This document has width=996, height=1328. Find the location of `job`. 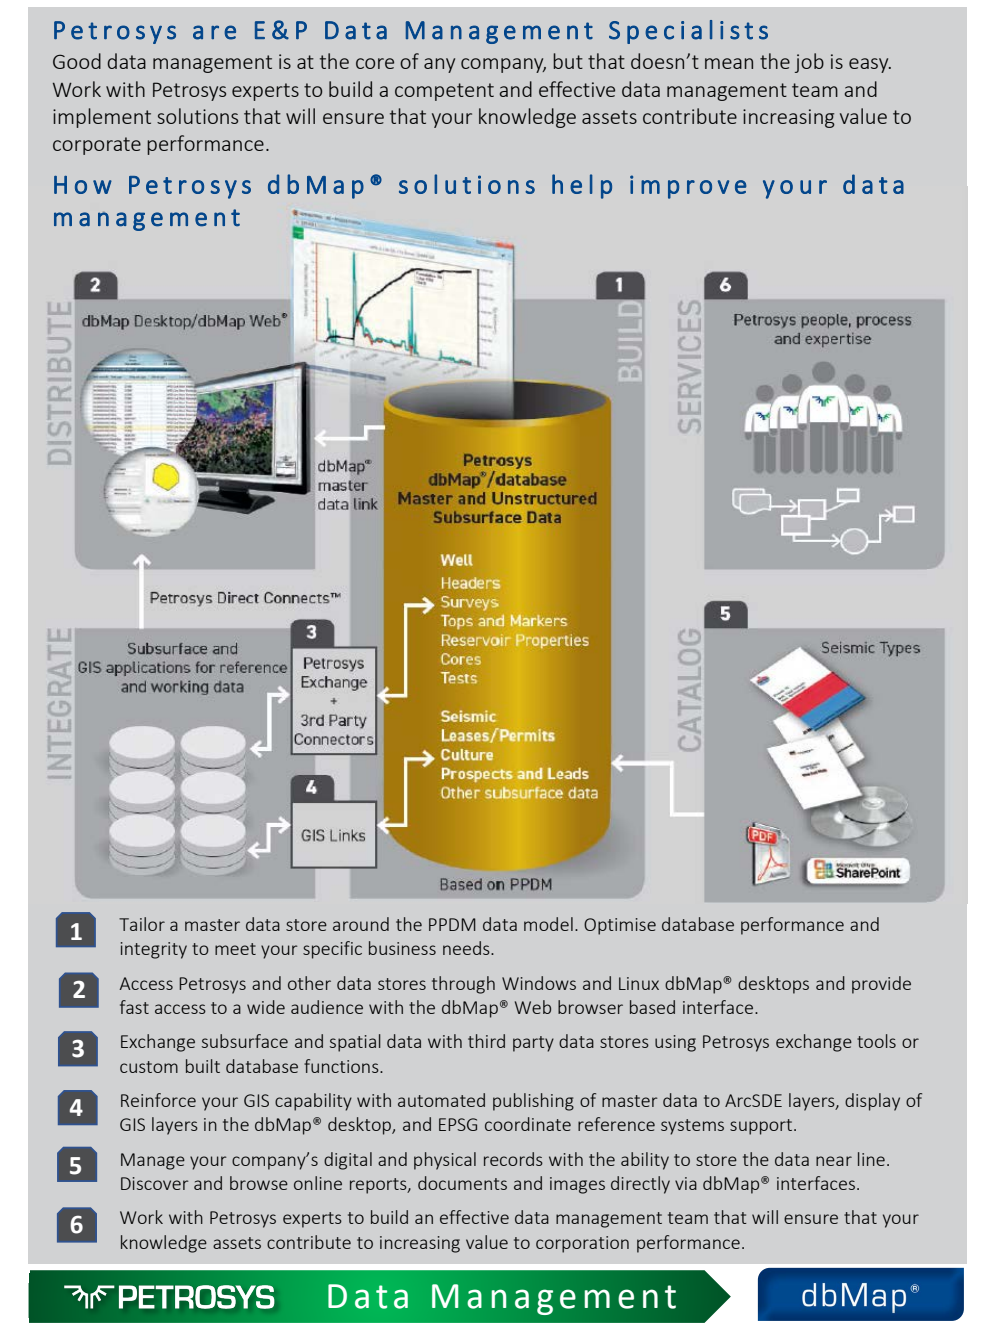

job is located at coordinates (809, 63).
